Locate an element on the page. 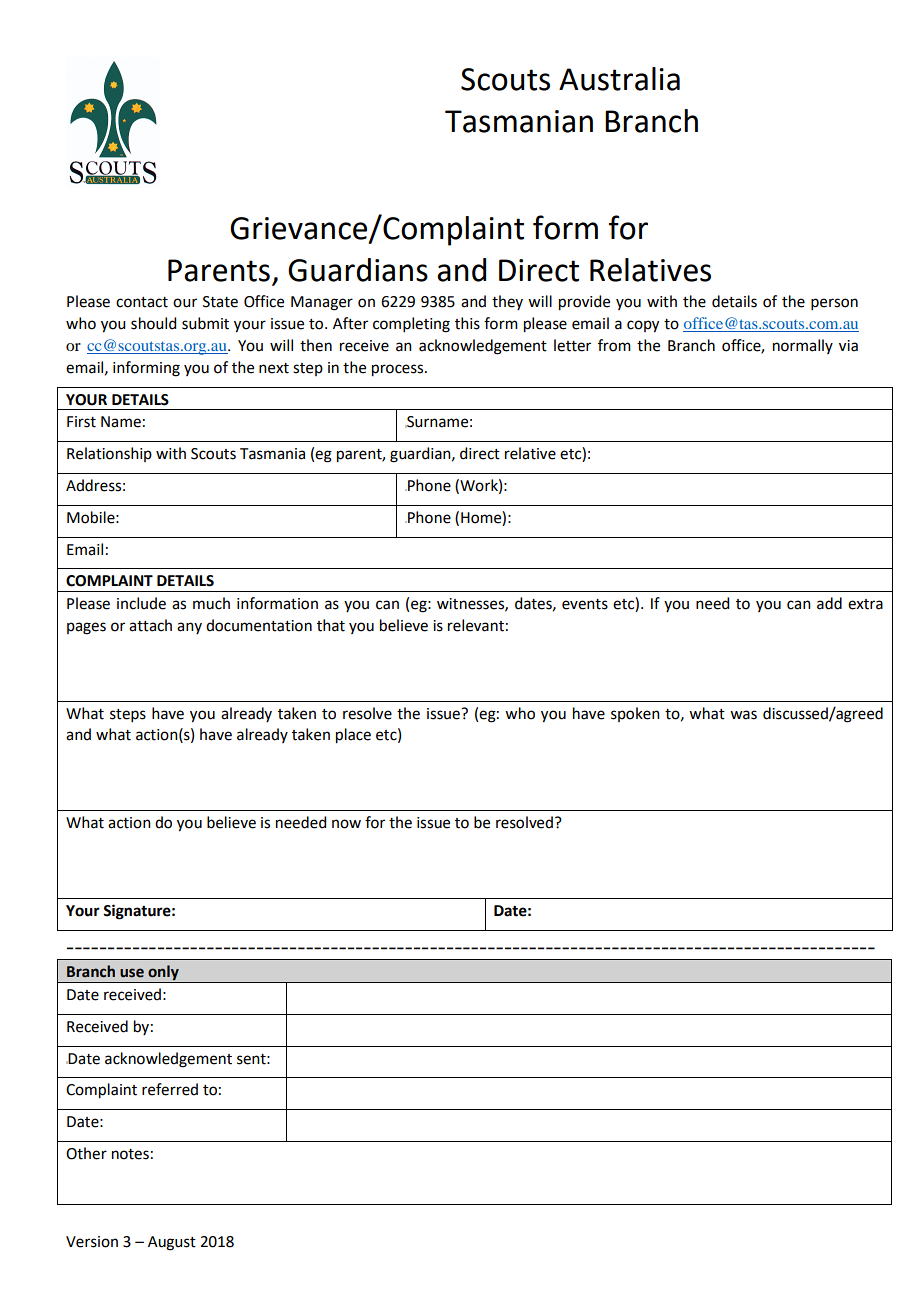 The height and width of the document is (1307, 924). referred is located at coordinates (170, 1089).
